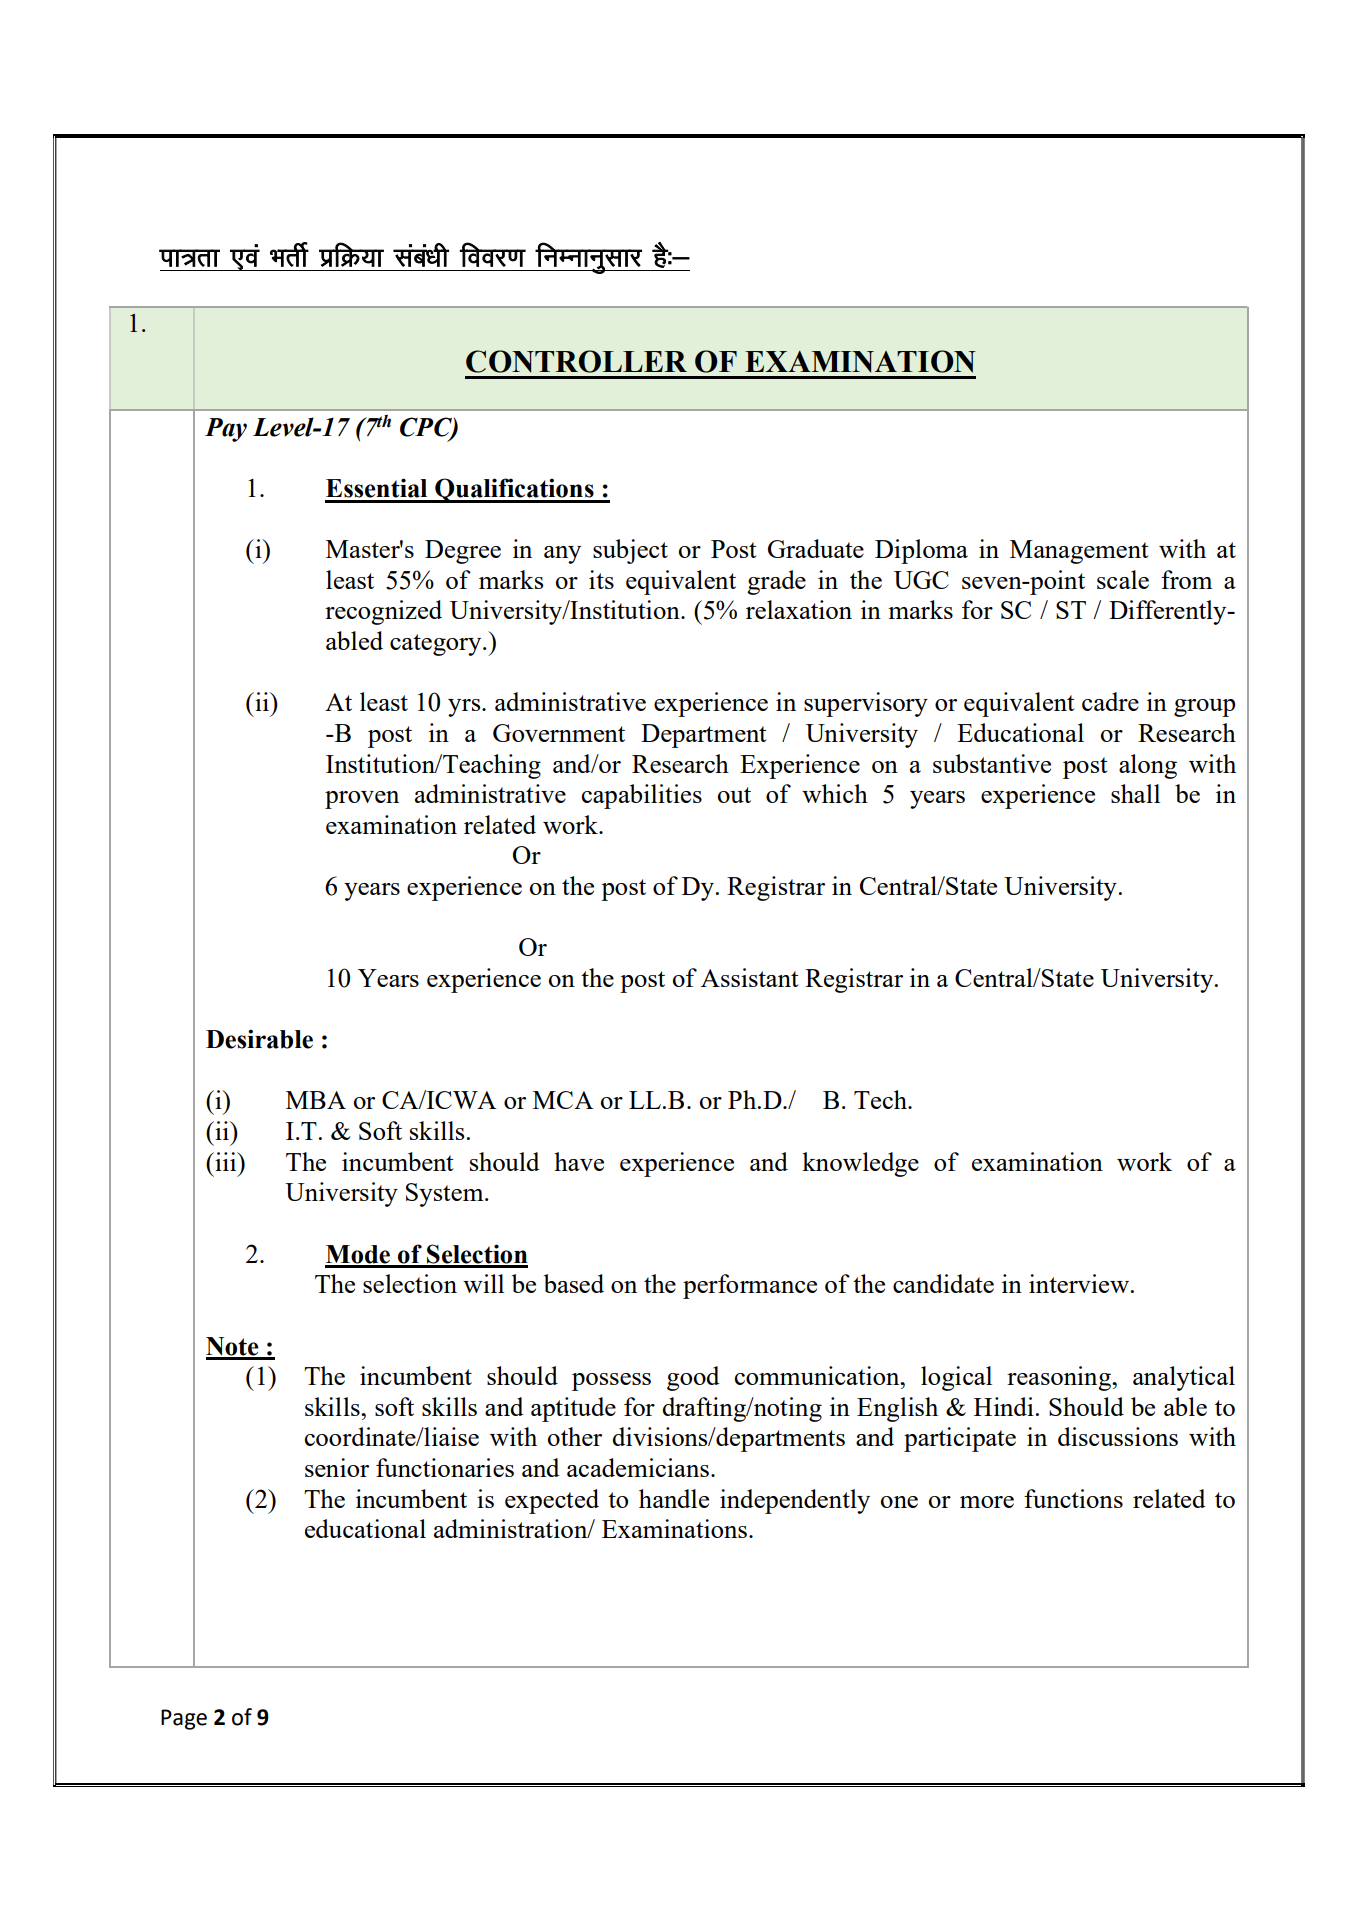  What do you see at coordinates (674, 1498) in the screenshot?
I see `handle` at bounding box center [674, 1498].
